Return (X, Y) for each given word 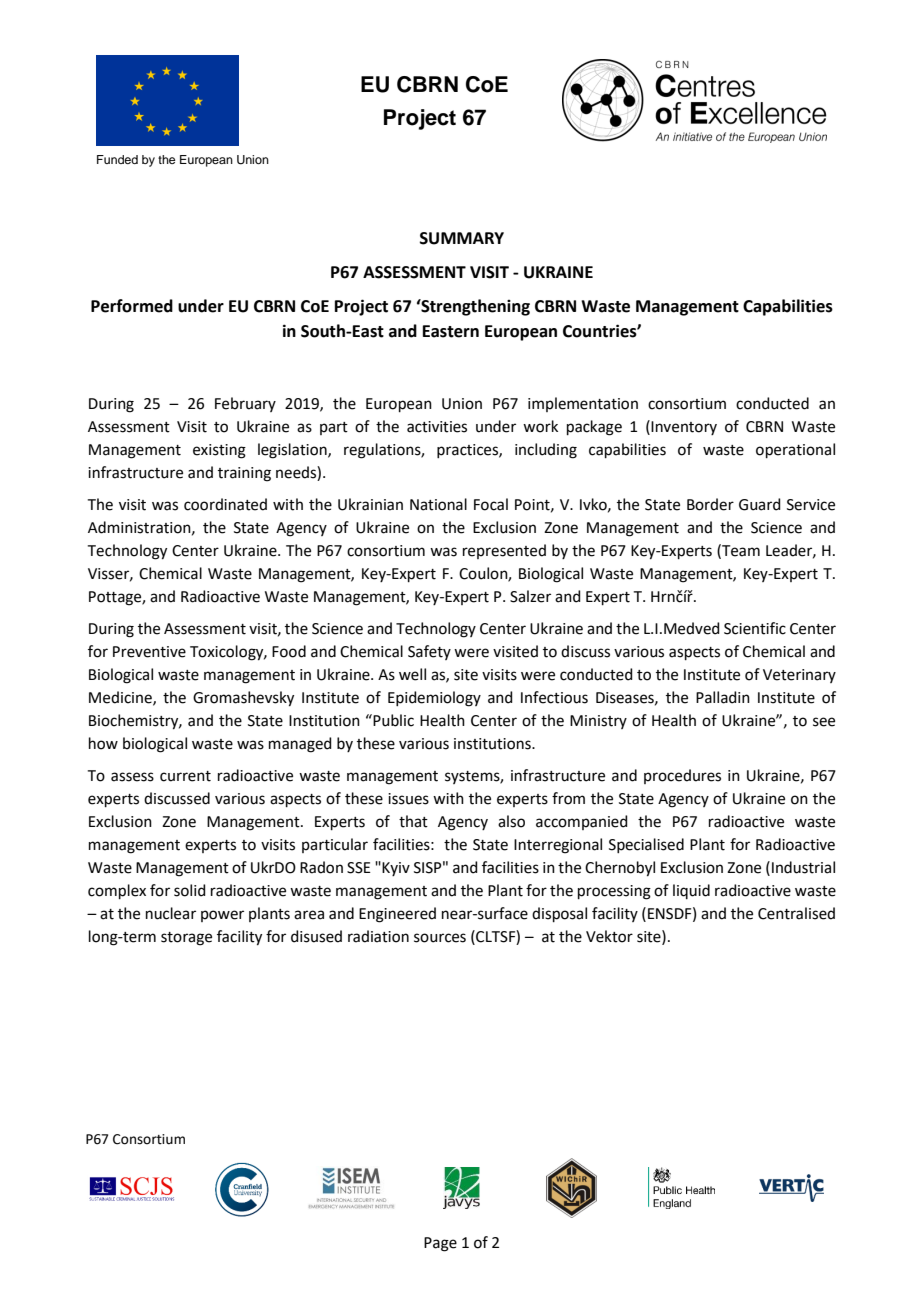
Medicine (121, 698)
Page (440, 1244)
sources (440, 938)
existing (219, 451)
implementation (583, 404)
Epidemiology (434, 699)
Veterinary (799, 676)
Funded (117, 159)
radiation (378, 936)
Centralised (796, 913)
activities (437, 427)
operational (795, 450)
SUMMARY (462, 238)
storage (186, 939)
